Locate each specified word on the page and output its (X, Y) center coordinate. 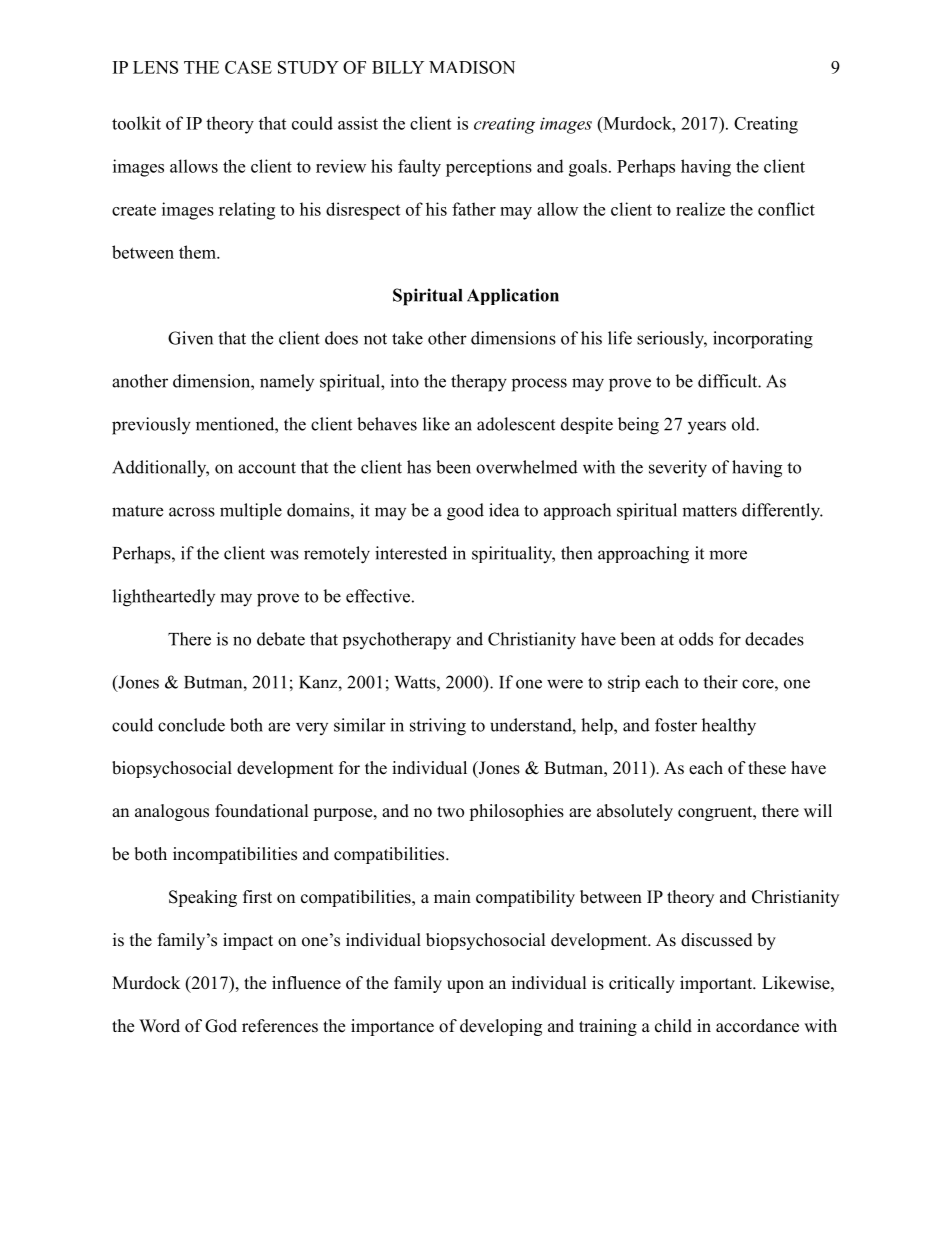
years (707, 428)
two (450, 812)
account (267, 468)
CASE (248, 67)
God (221, 1026)
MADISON (472, 67)
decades (774, 639)
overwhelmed (527, 467)
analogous (172, 812)
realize (700, 209)
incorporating (763, 340)
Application (513, 296)
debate (281, 639)
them (198, 252)
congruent (716, 813)
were (565, 684)
